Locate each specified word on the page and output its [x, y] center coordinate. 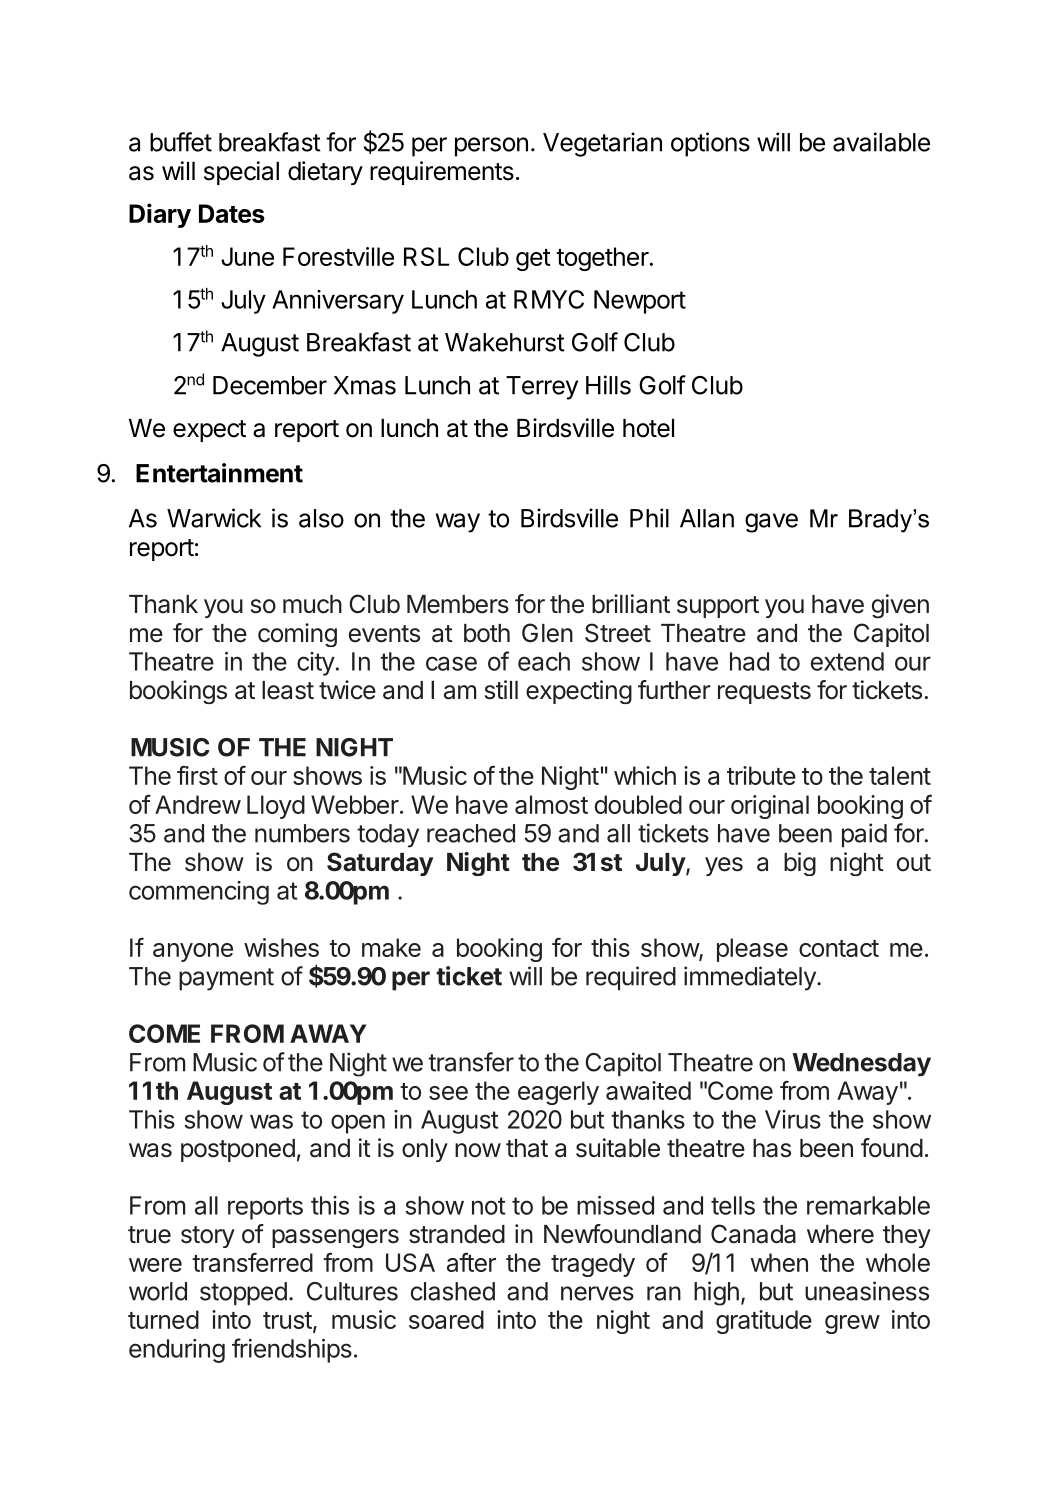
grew [852, 1324]
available [881, 142]
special [241, 173]
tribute [761, 775]
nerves [597, 1293]
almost [551, 804]
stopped [243, 1293]
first [197, 775]
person [491, 147]
